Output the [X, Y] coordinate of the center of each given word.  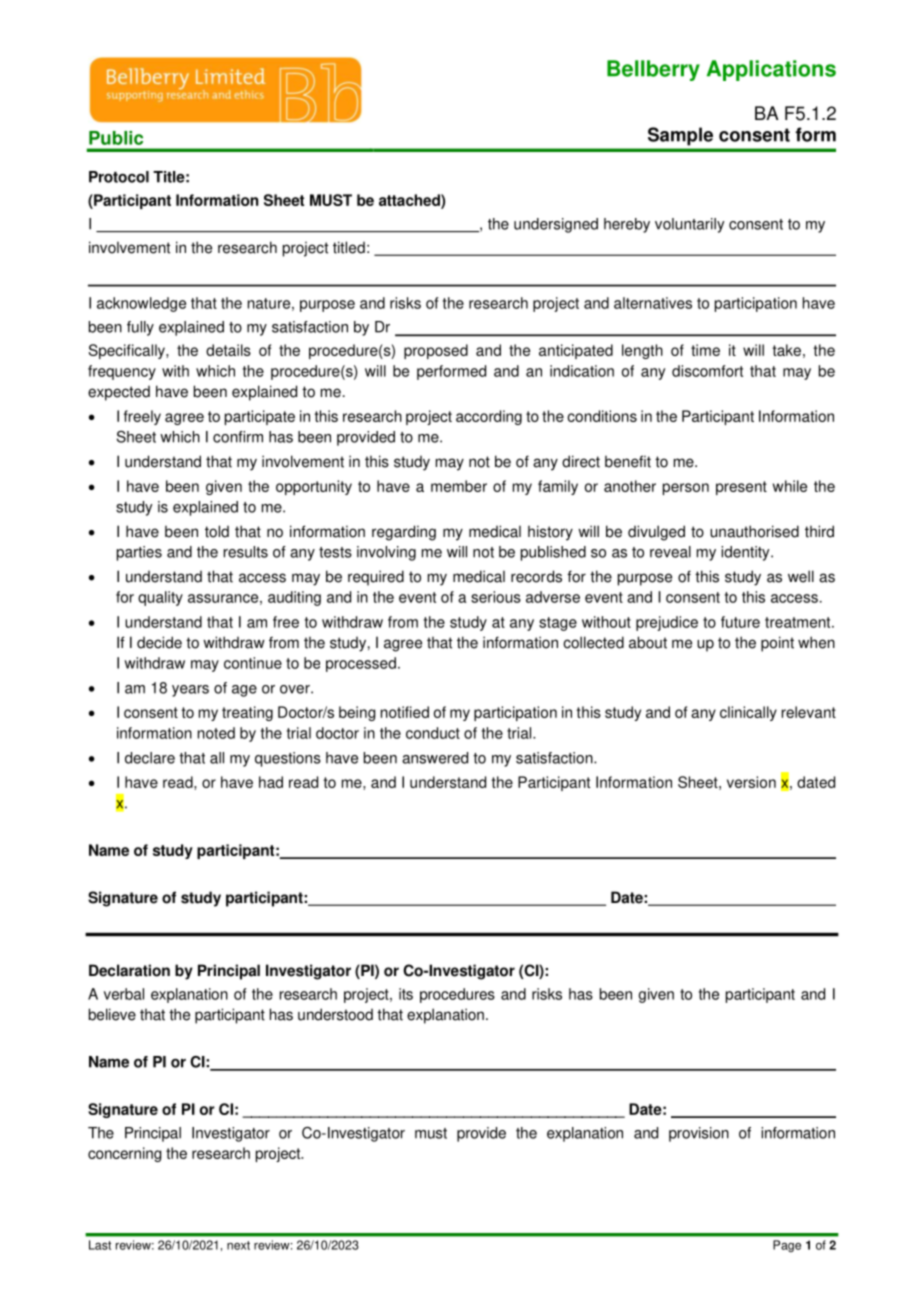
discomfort [707, 371]
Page [787, 1246]
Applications [771, 70]
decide [159, 642]
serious [496, 597]
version [751, 782]
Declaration [129, 970]
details [228, 350]
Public [116, 138]
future [740, 622]
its [406, 994]
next [238, 1245]
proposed [436, 351]
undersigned [556, 225]
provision [699, 1134]
